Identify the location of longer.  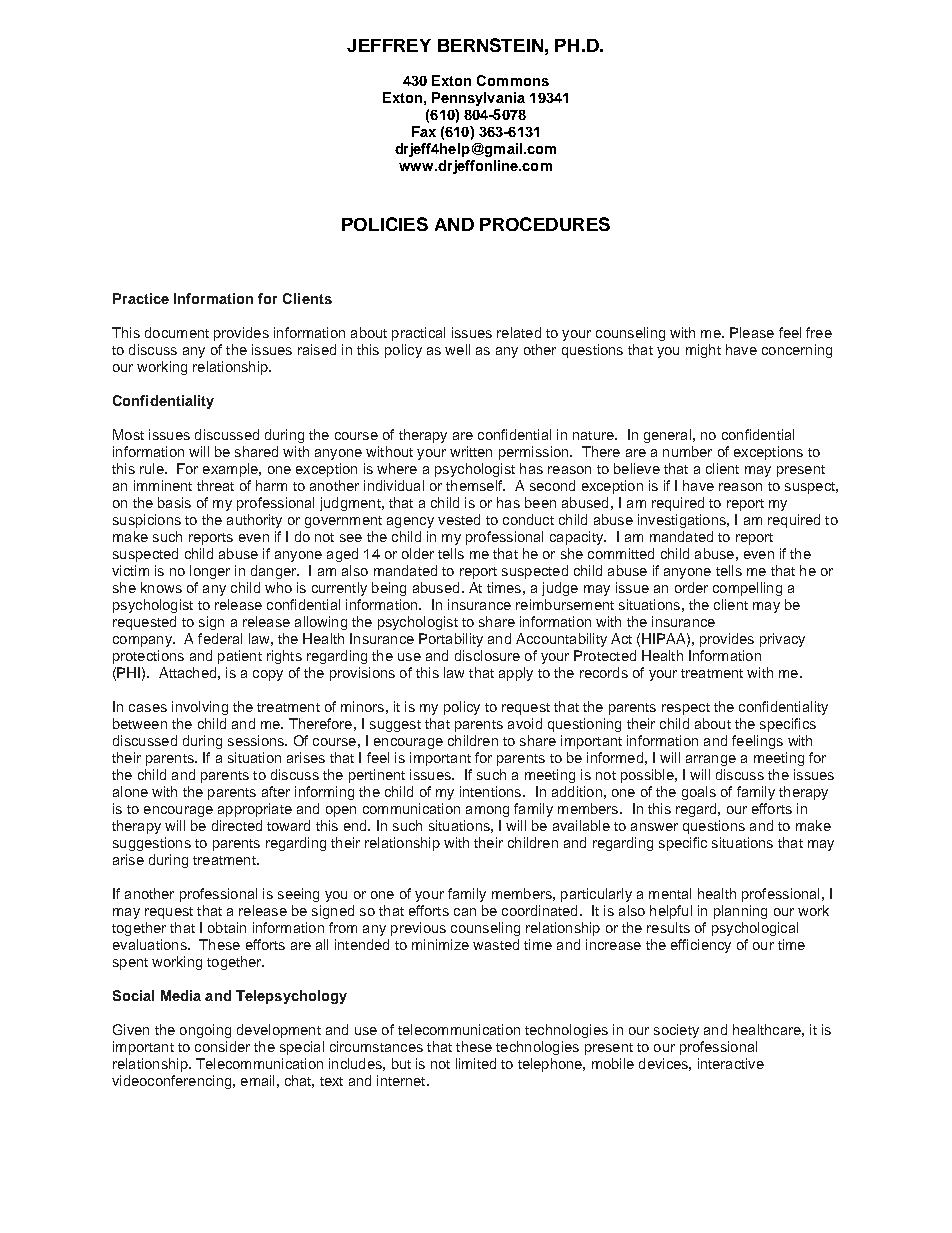
(210, 572).
